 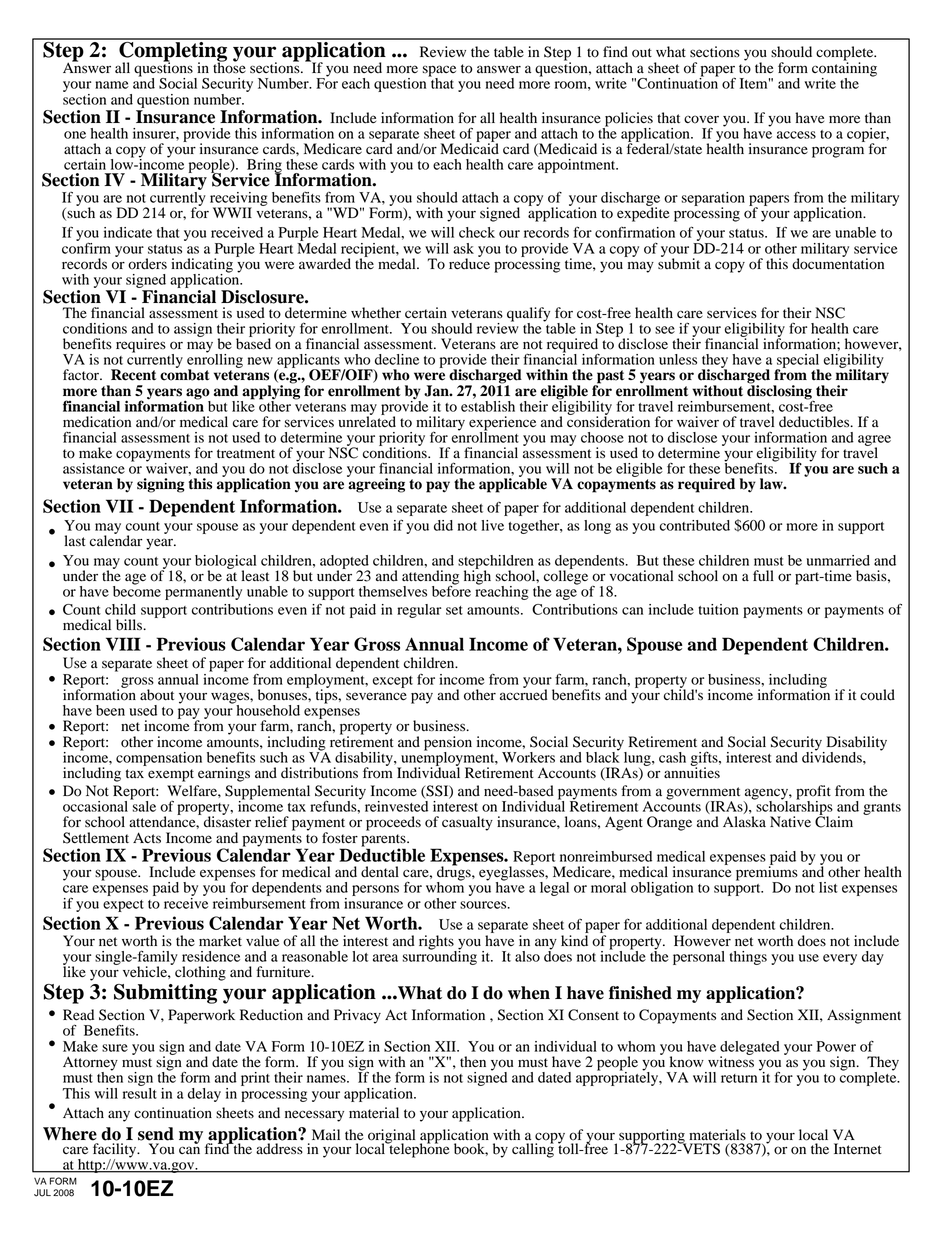 What do you see at coordinates (123, 906) in the image?
I see `expect` at bounding box center [123, 906].
